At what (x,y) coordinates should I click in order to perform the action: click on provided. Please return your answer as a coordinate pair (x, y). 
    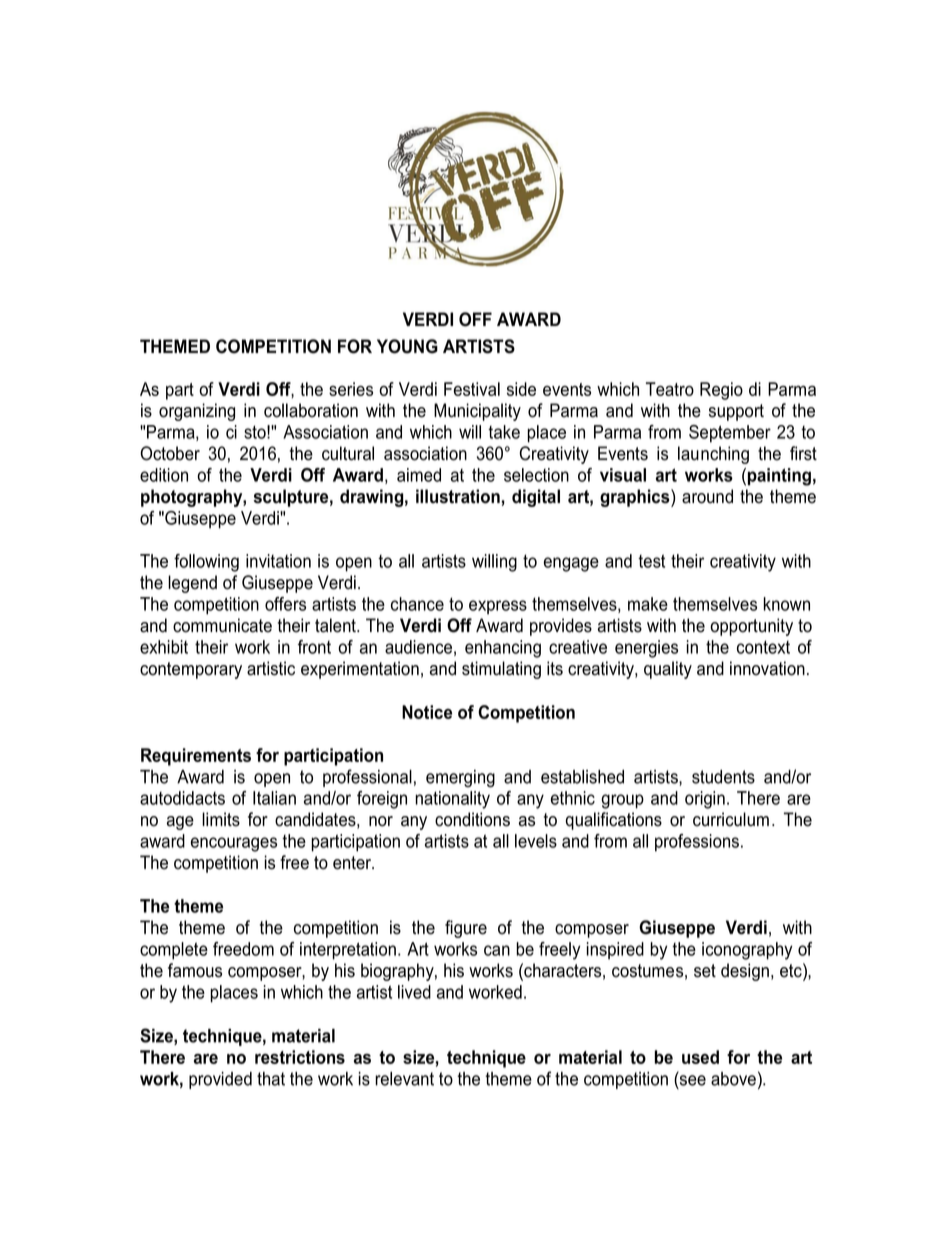
    Looking at the image, I should click on (220, 1080).
